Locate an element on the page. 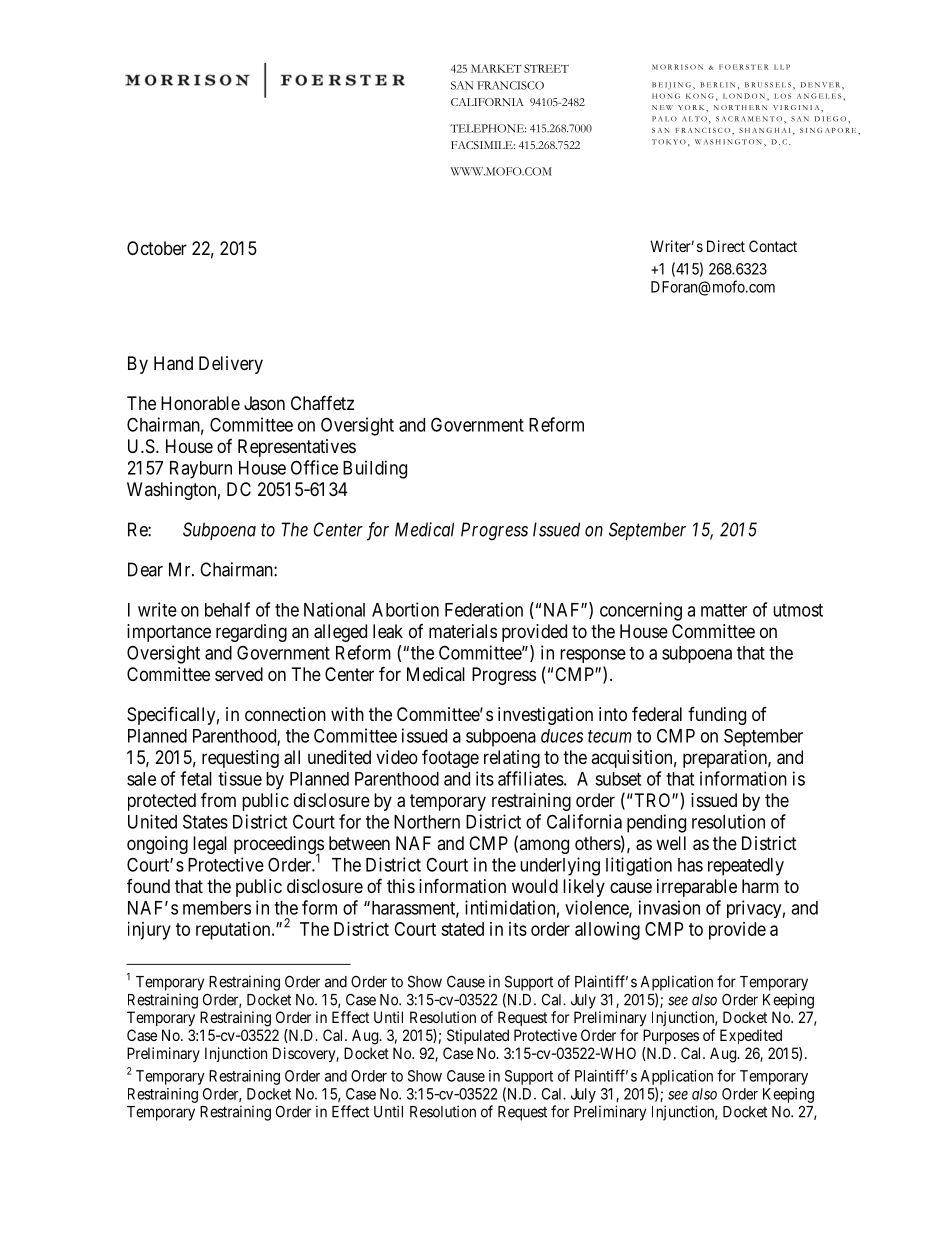 The height and width of the image is (1233, 952). Federation is located at coordinates (484, 609).
